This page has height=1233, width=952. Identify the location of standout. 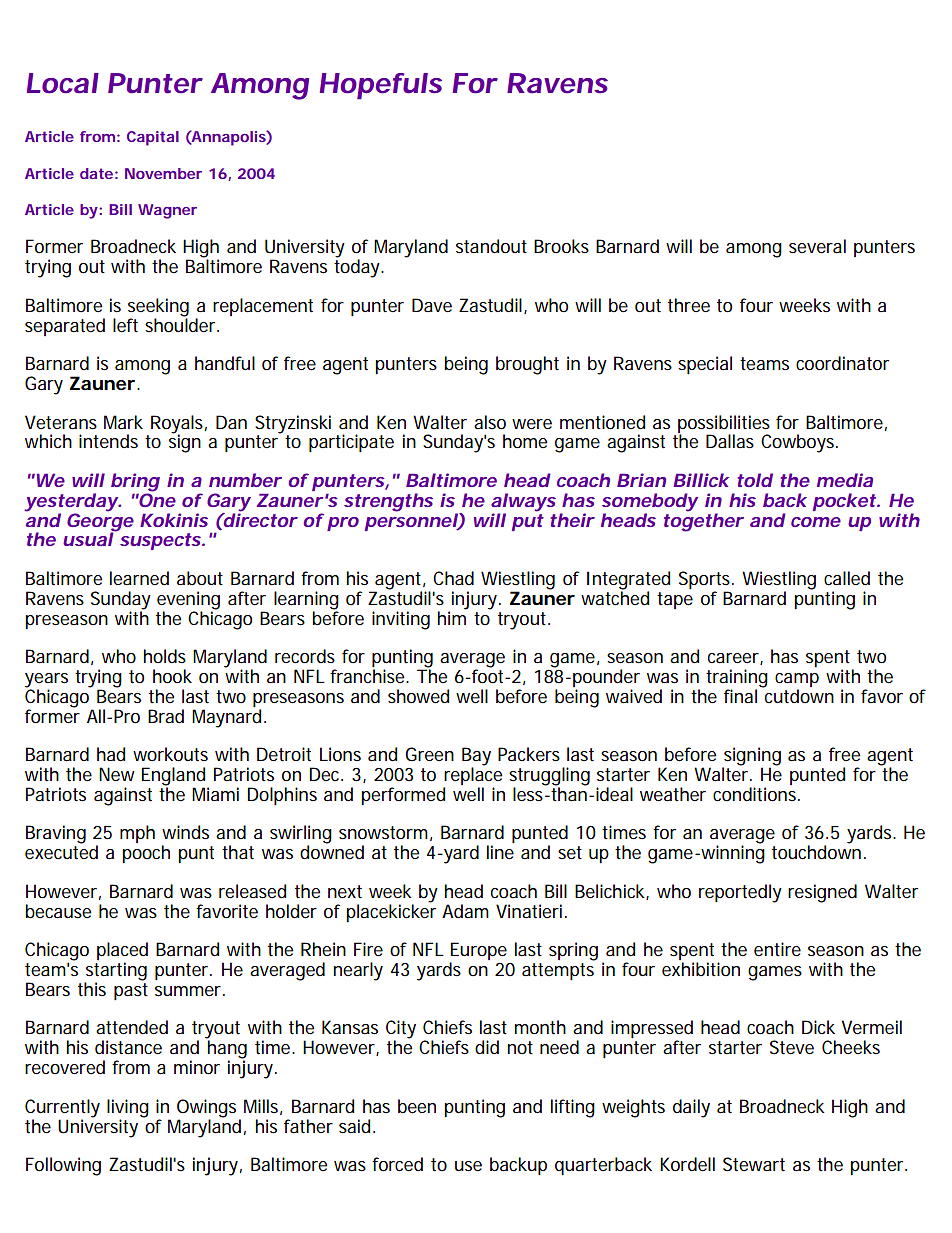
(491, 246).
